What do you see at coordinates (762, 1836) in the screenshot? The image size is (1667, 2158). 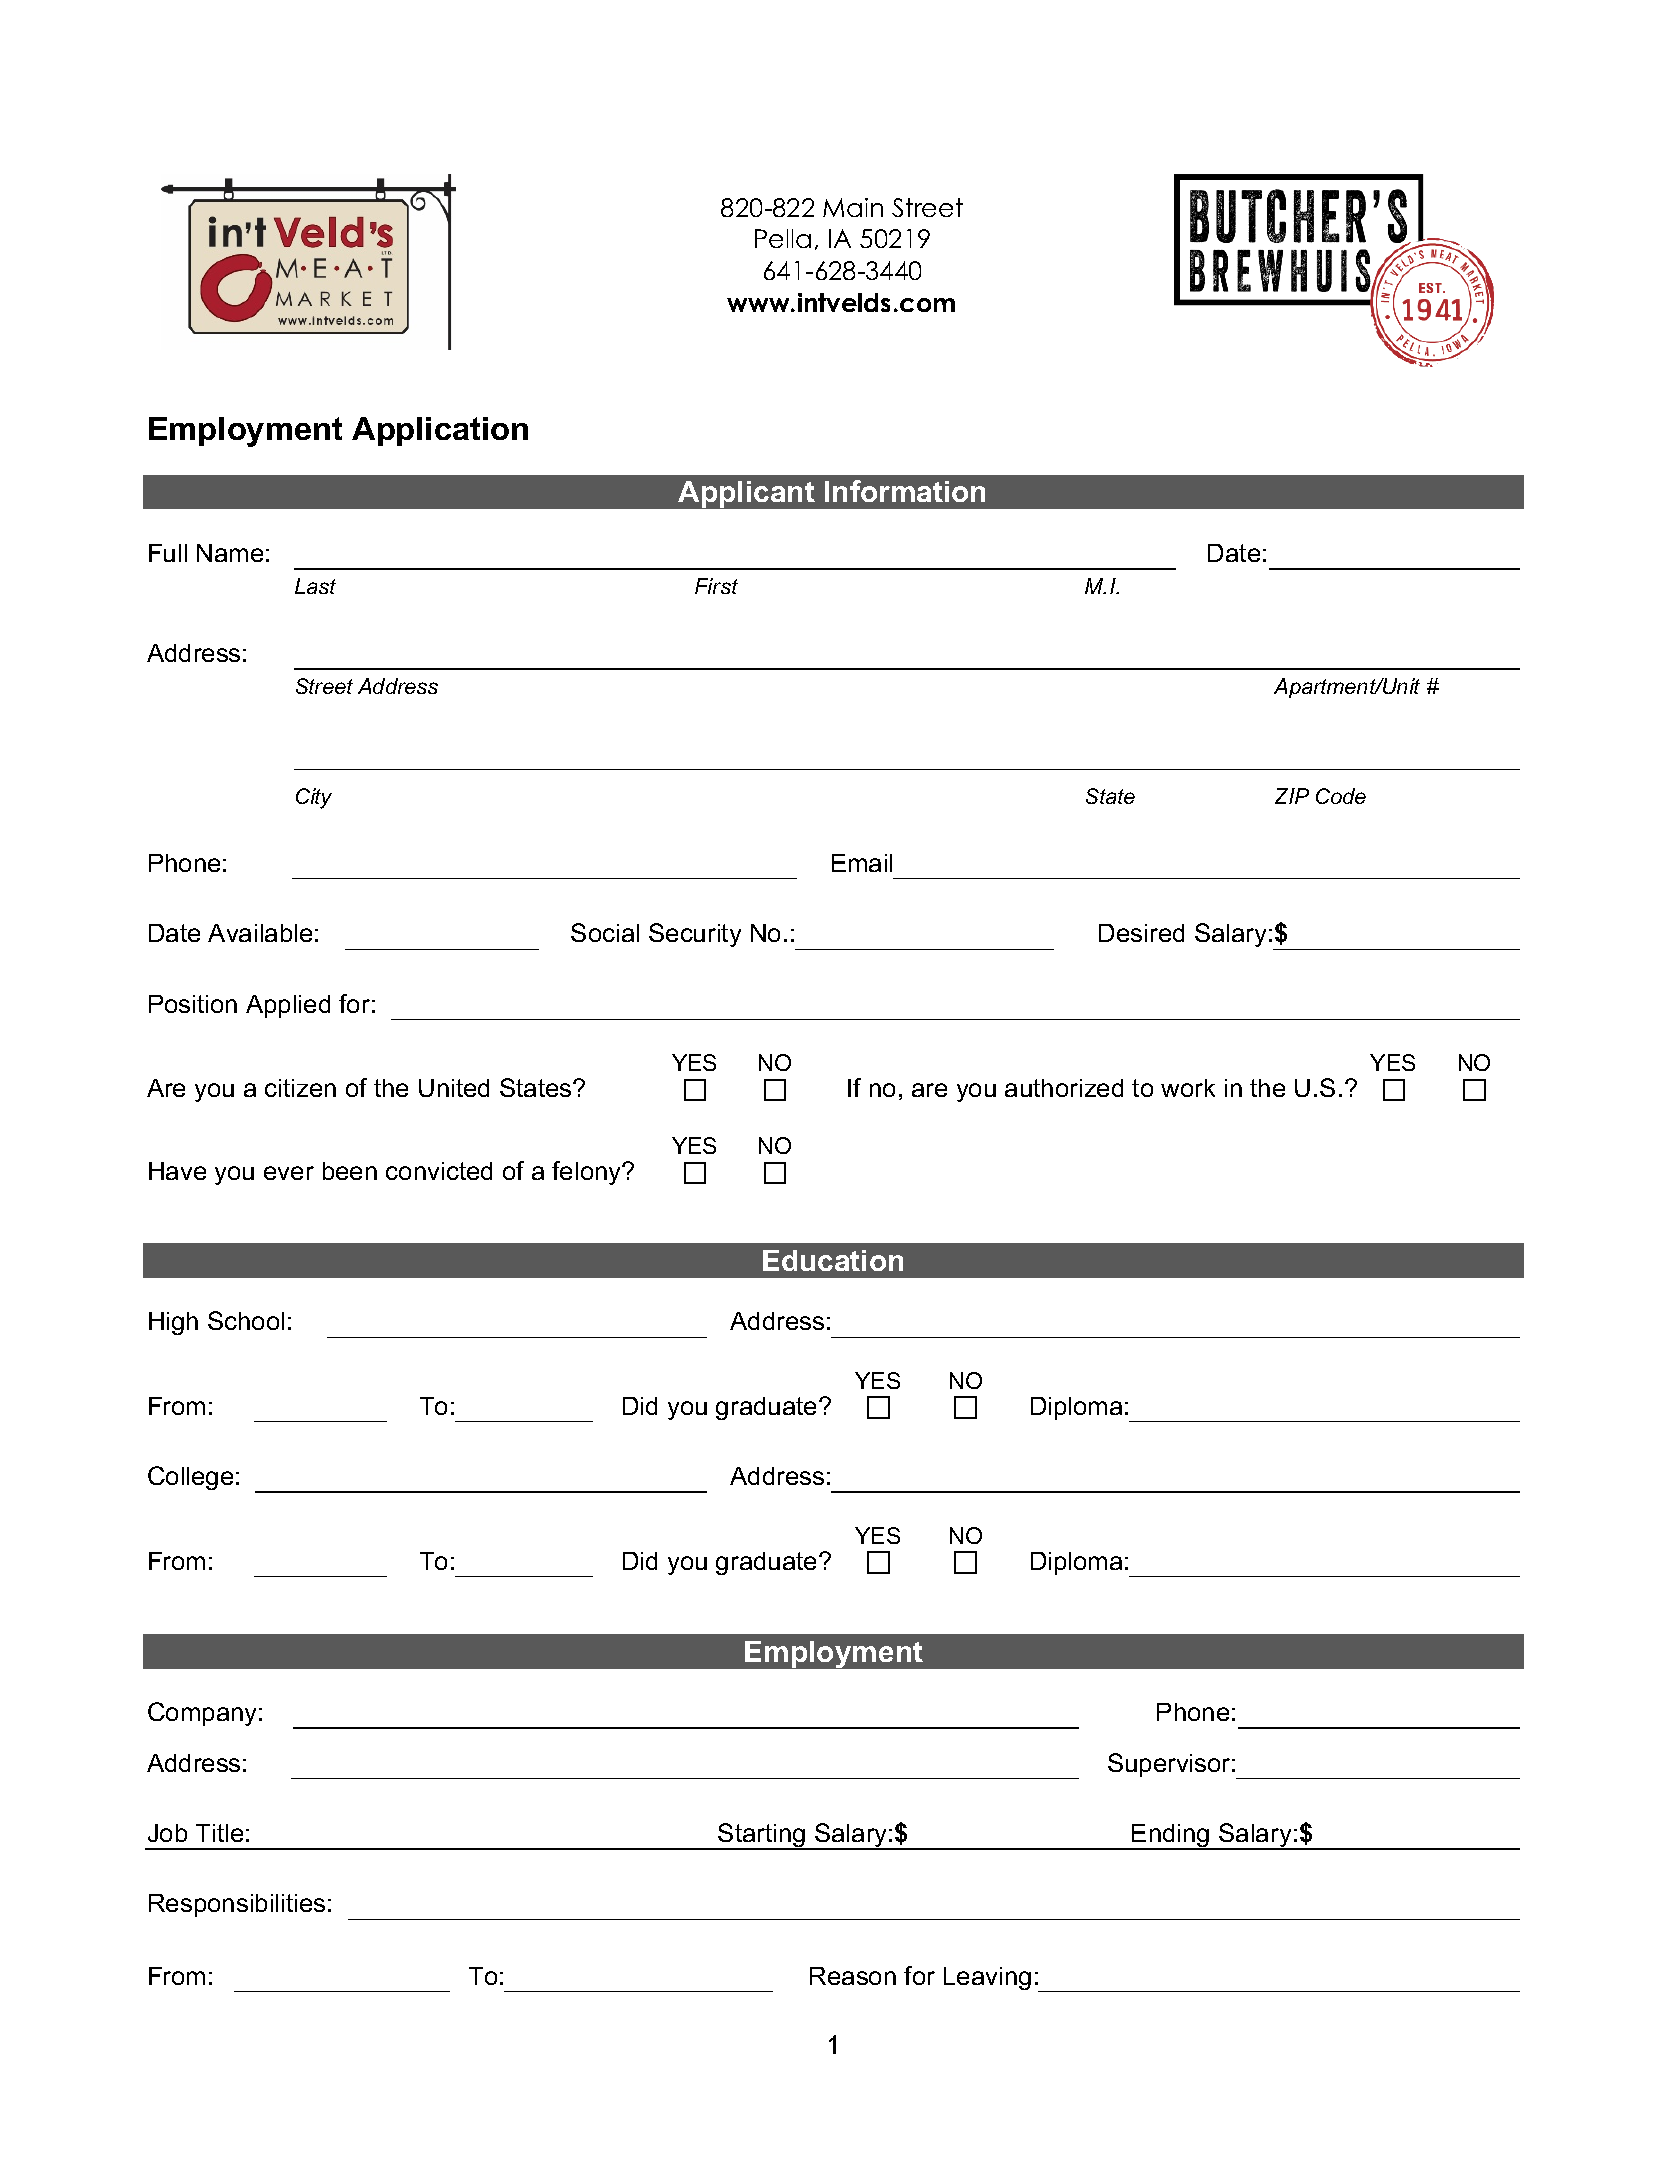 I see `Starting` at bounding box center [762, 1836].
